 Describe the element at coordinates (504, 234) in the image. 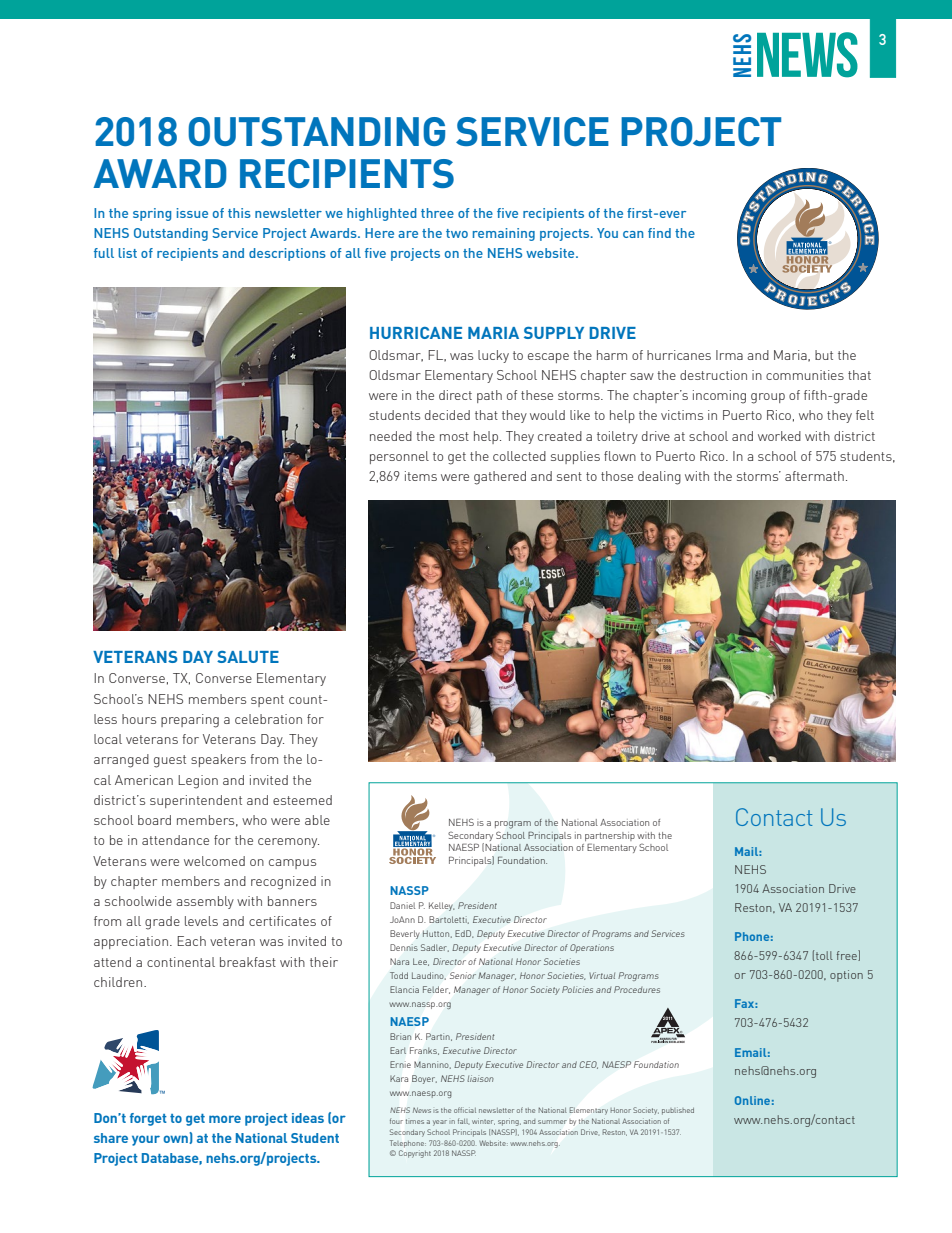

I see `remaining` at that location.
